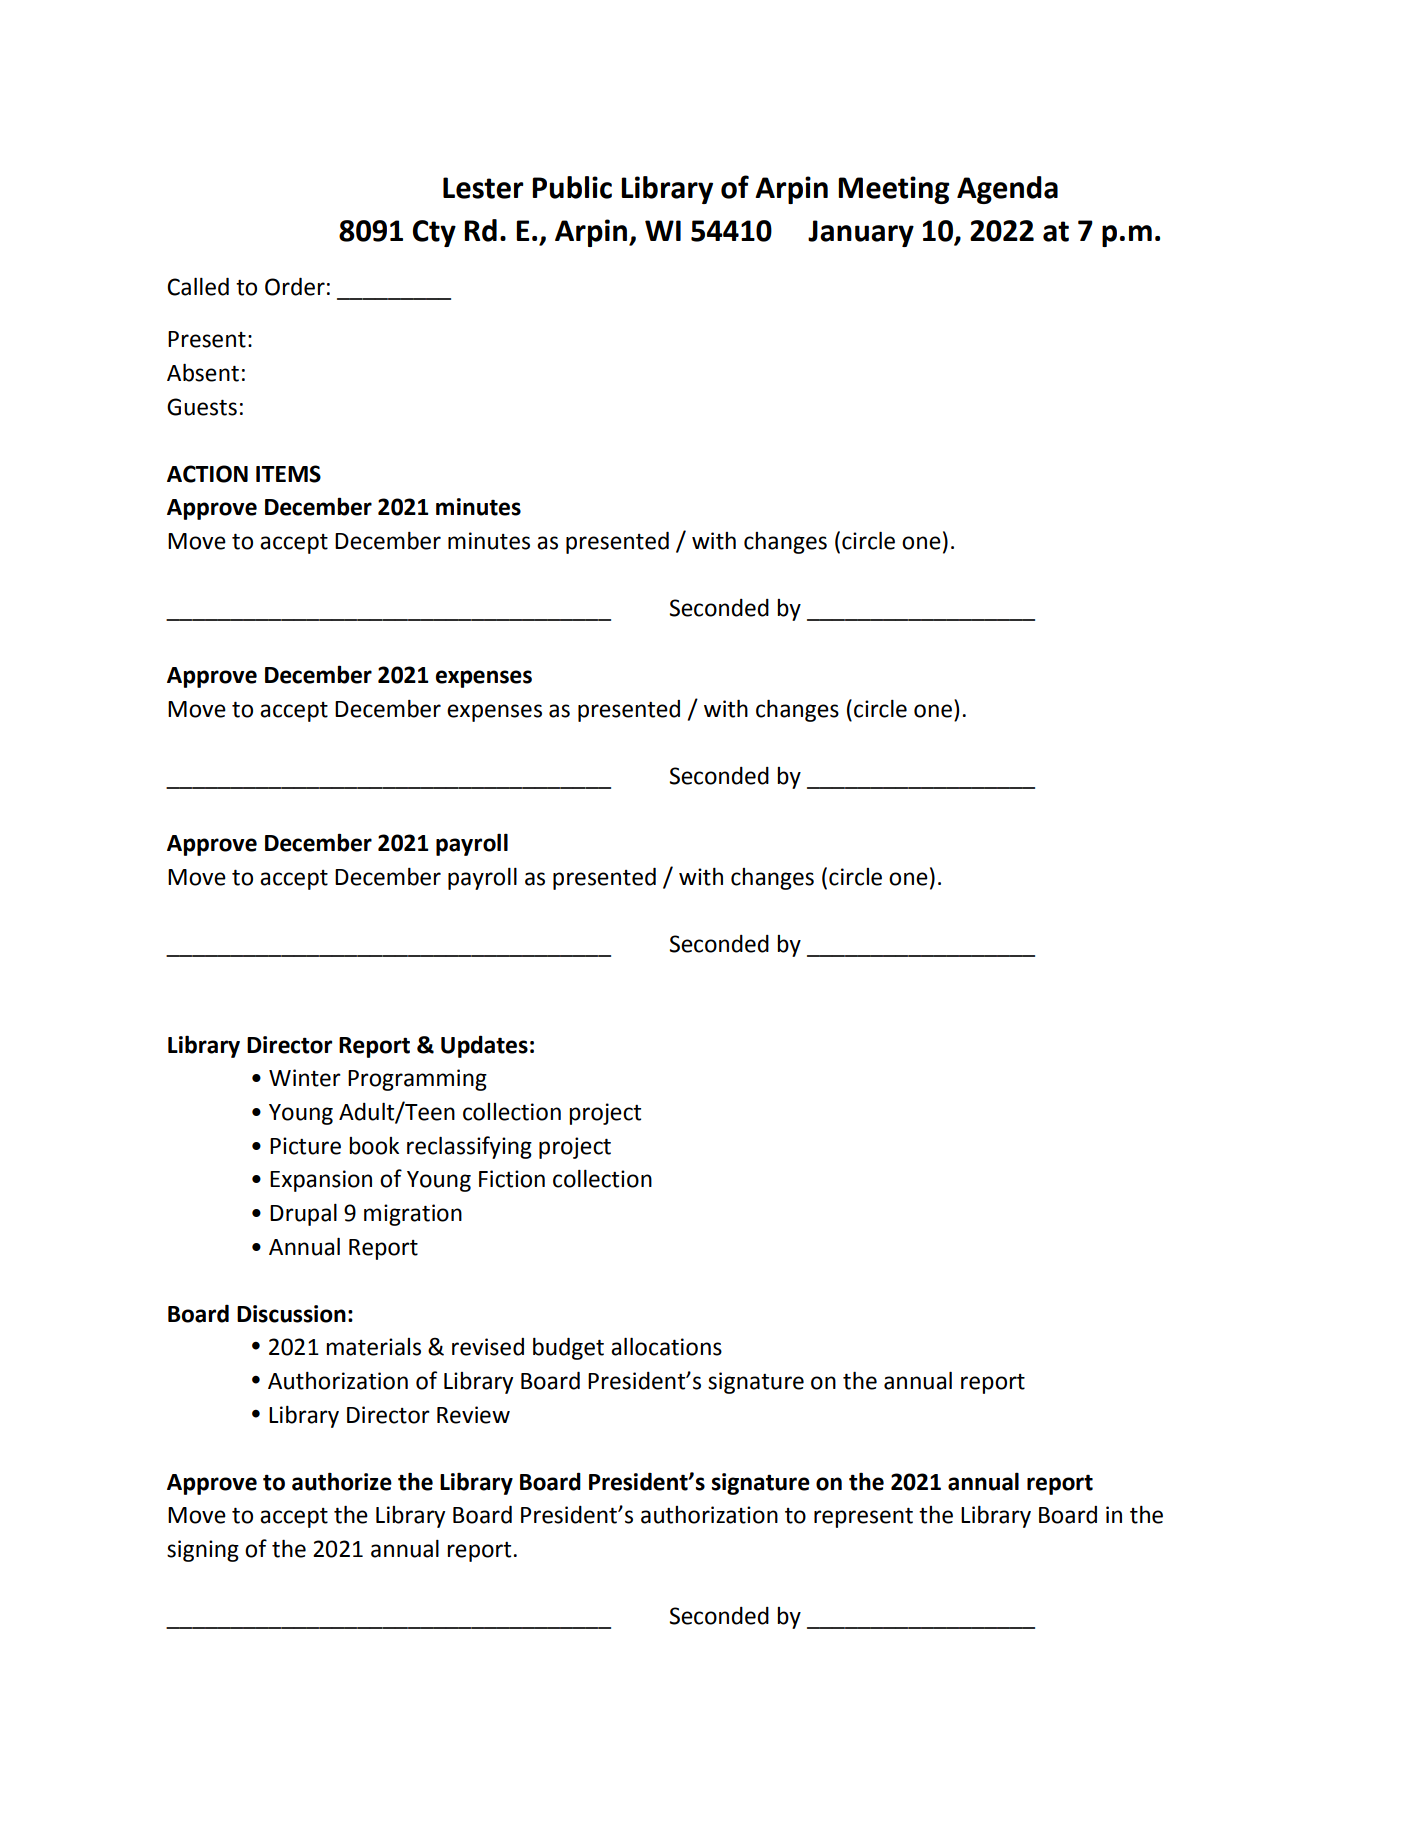  What do you see at coordinates (572, 187) in the screenshot?
I see `Public` at bounding box center [572, 187].
